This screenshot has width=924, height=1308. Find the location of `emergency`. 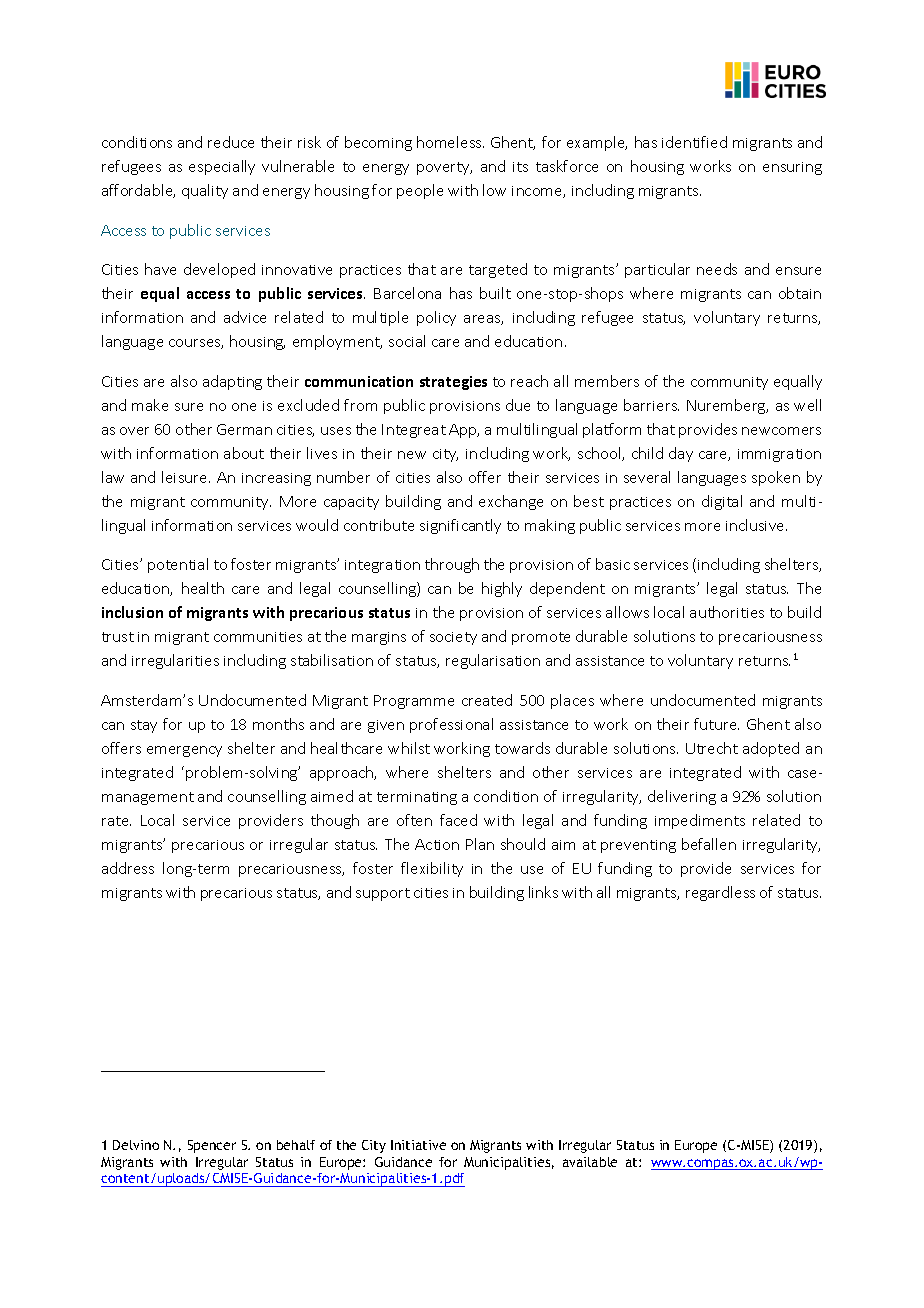

emergency is located at coordinates (184, 751).
